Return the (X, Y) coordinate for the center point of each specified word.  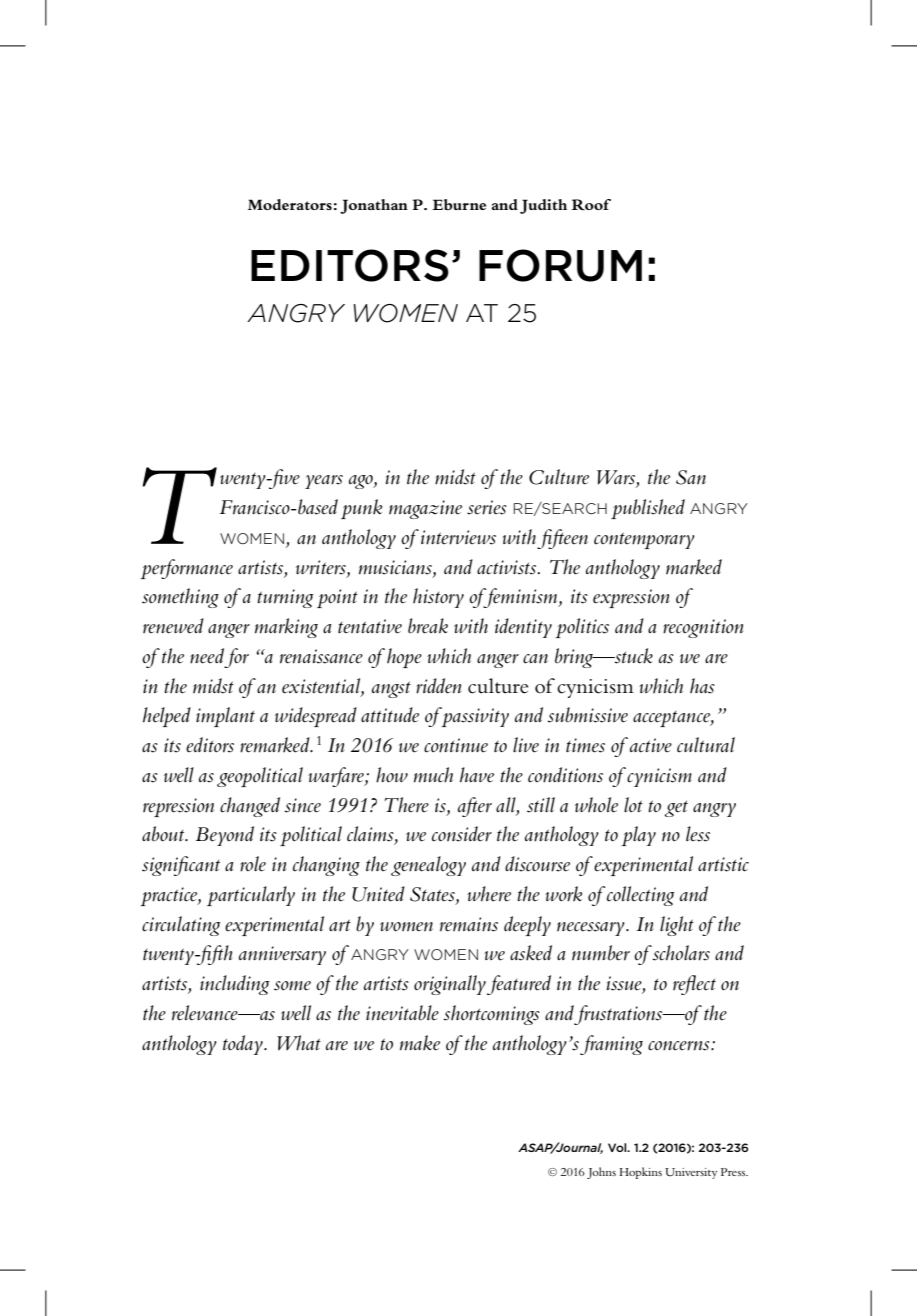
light (677, 926)
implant (225, 717)
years (324, 482)
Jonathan (374, 206)
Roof (591, 205)
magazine (425, 509)
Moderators (290, 204)
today (244, 1045)
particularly (251, 896)
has (702, 686)
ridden (438, 686)
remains (469, 924)
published (648, 509)
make (420, 1043)
